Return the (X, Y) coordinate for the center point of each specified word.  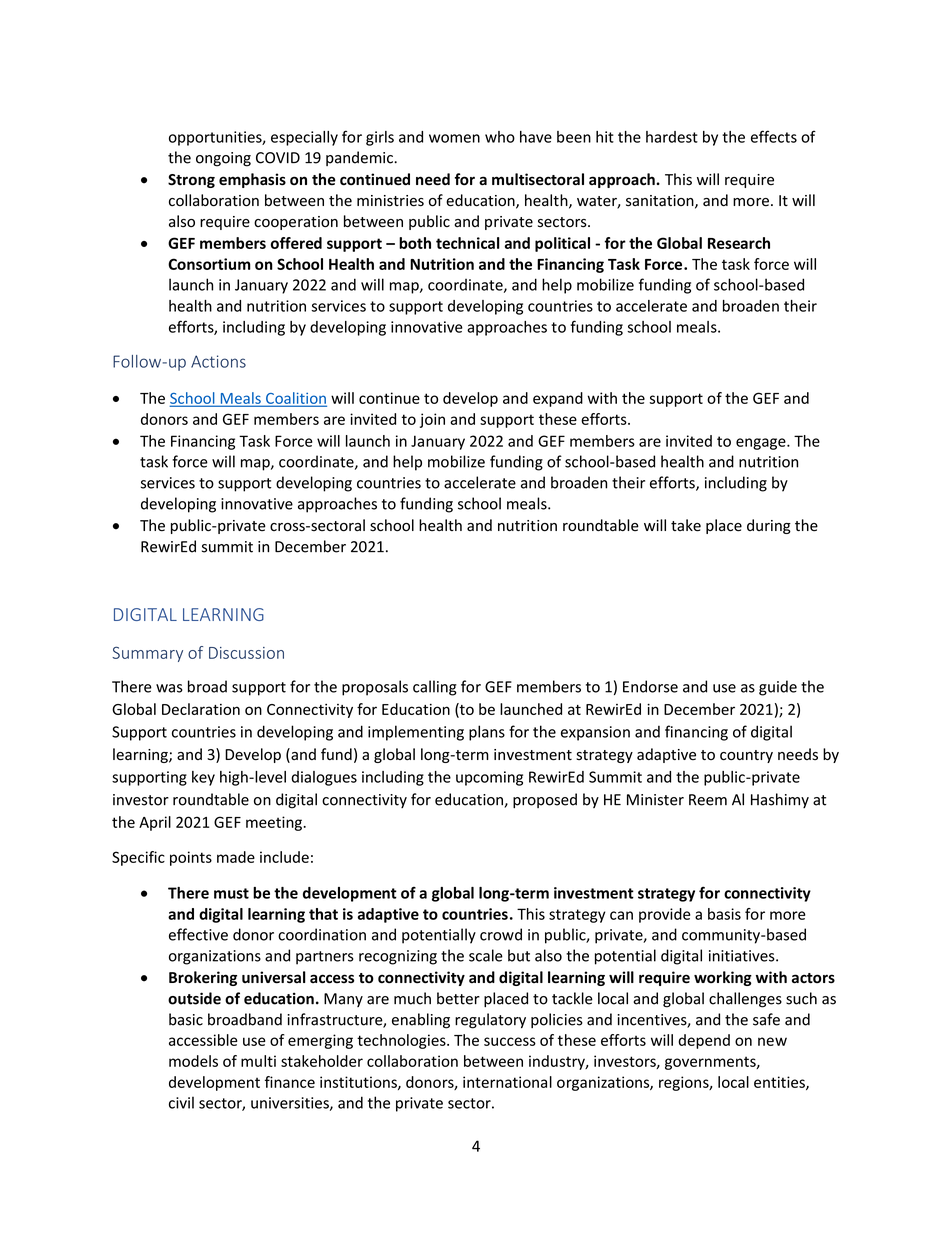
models (193, 1061)
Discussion (246, 653)
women (454, 138)
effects (774, 136)
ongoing (223, 159)
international (507, 1082)
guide (778, 688)
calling (435, 688)
